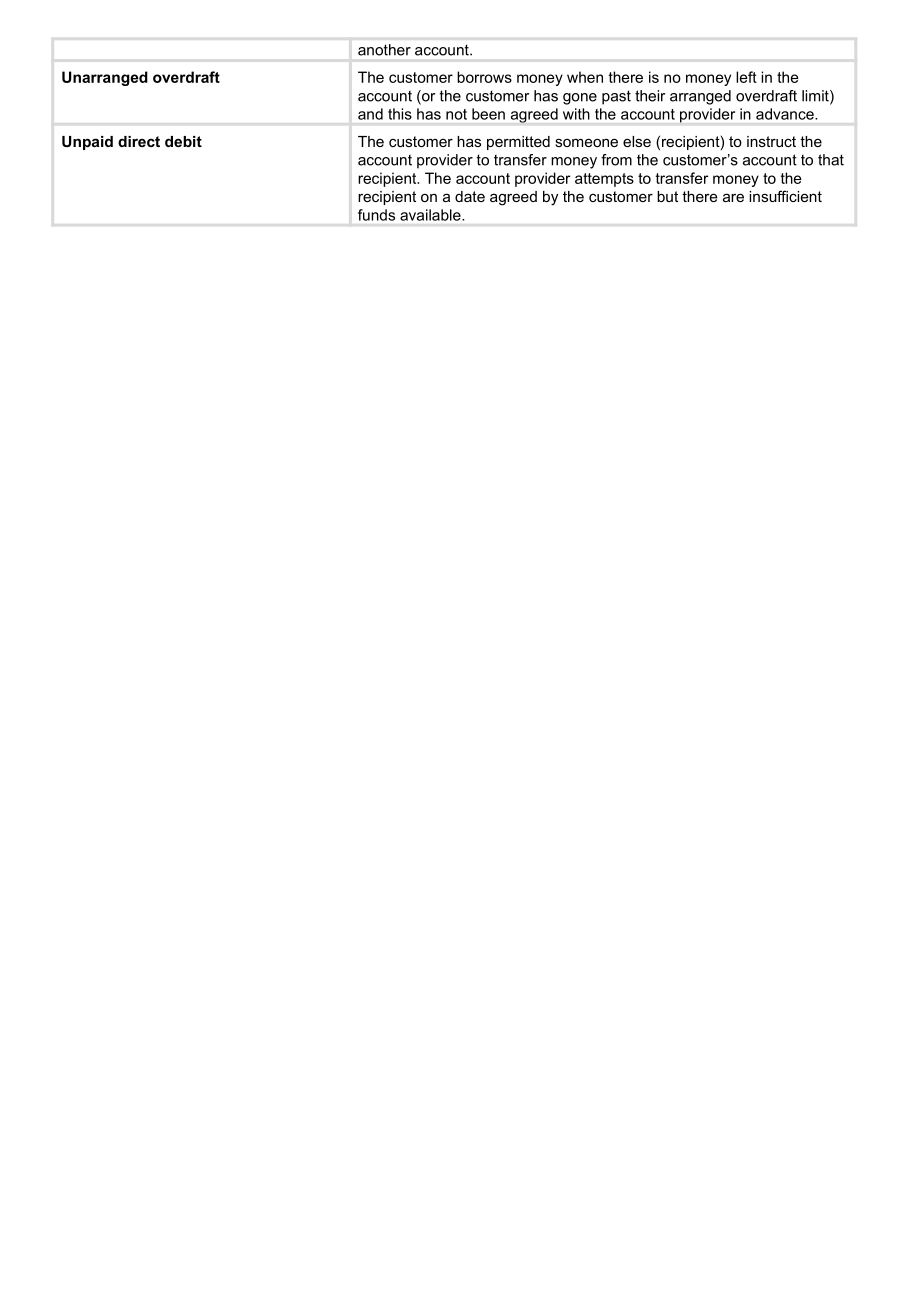  I want to click on gone, so click(580, 99).
